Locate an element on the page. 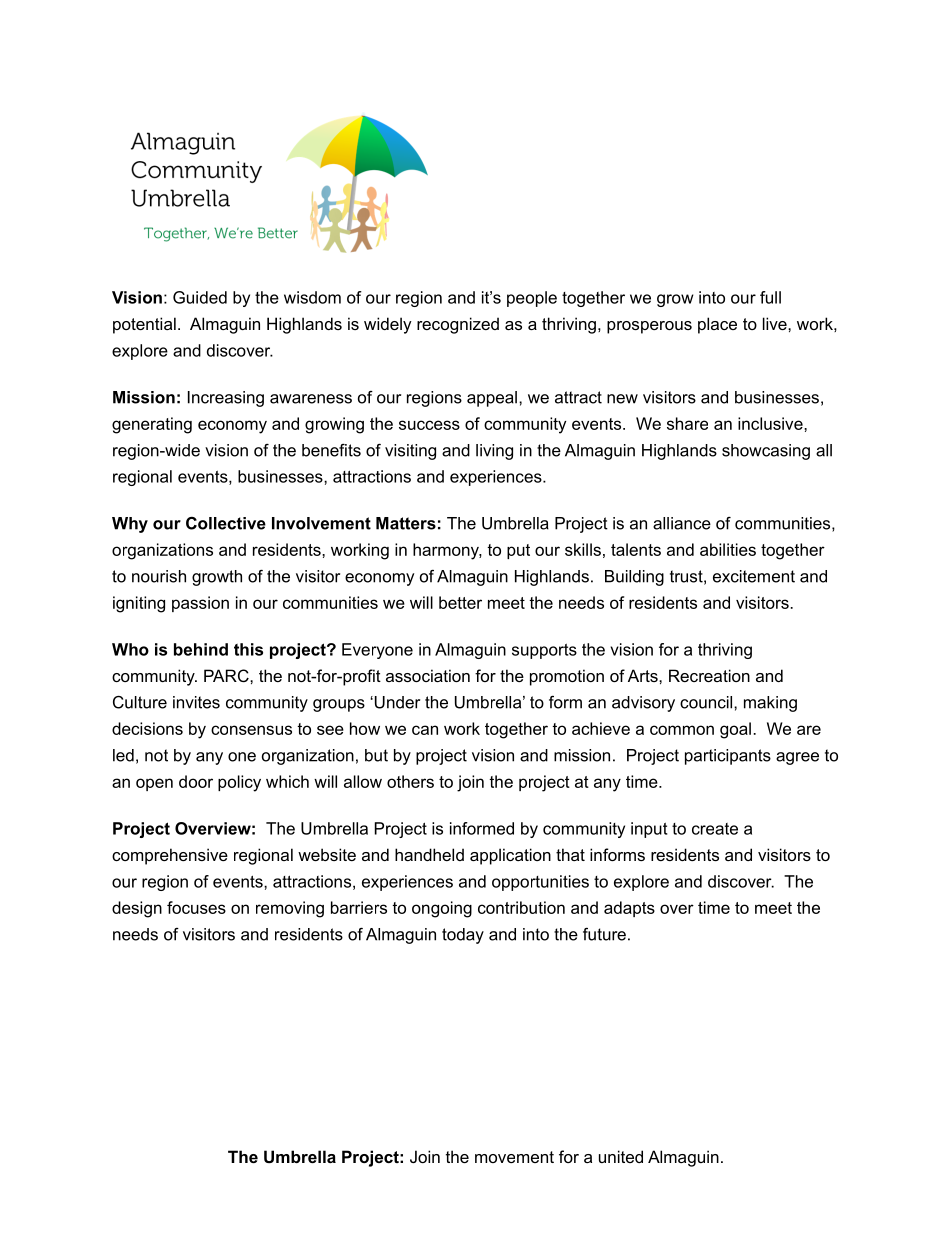  recognized is located at coordinates (458, 325).
